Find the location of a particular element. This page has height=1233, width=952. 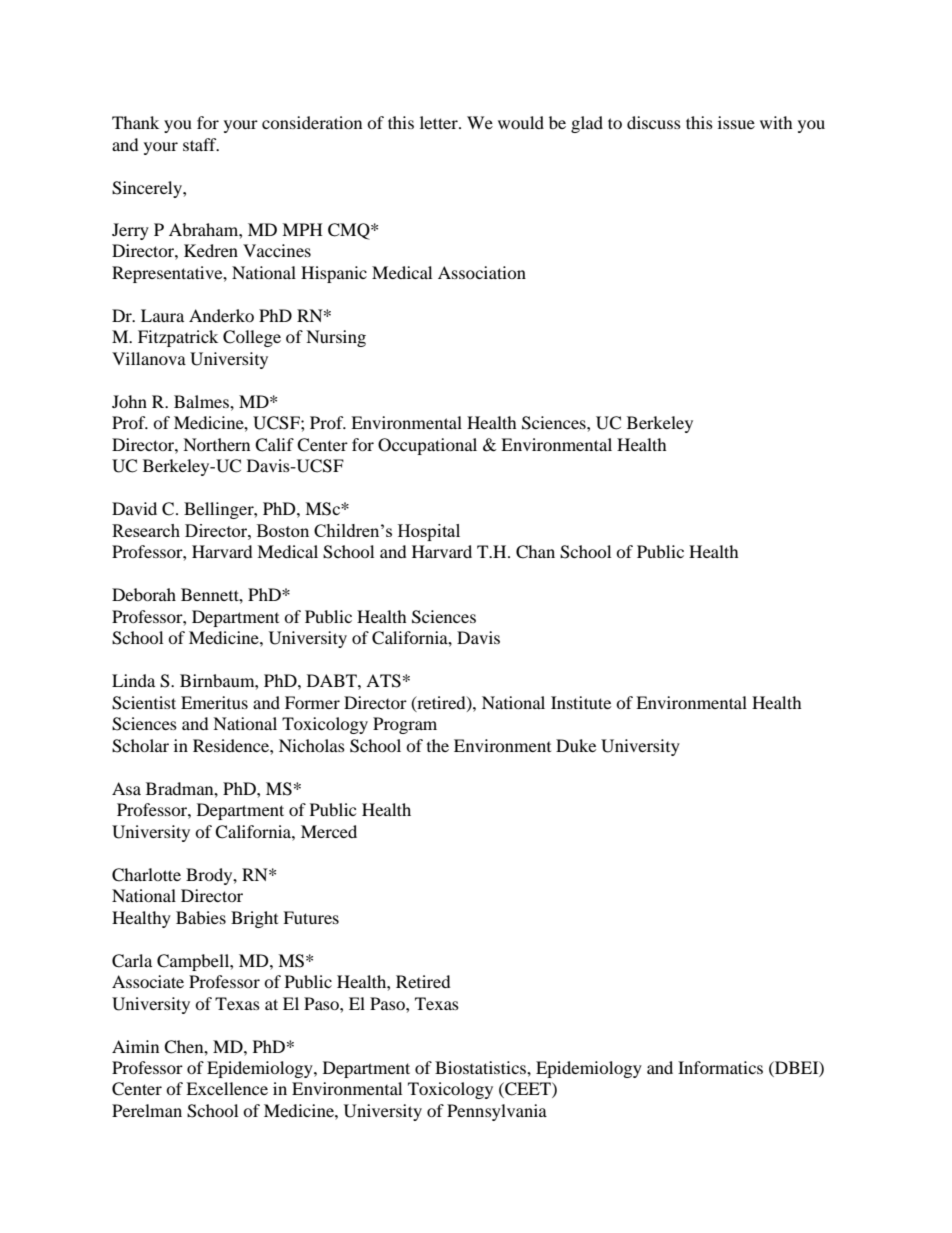

letter is located at coordinates (440, 122).
